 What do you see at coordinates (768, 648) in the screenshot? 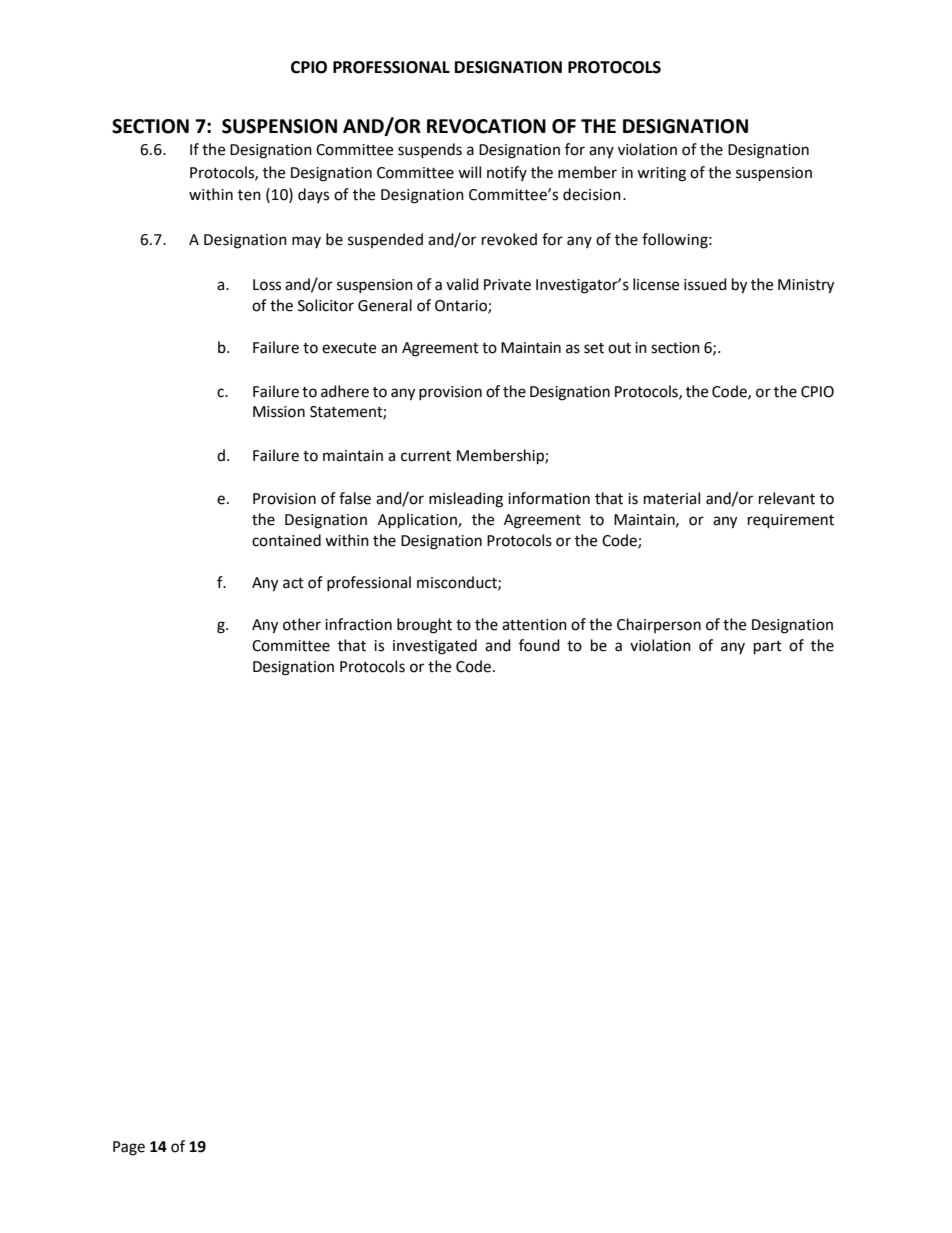
I see `part` at bounding box center [768, 648].
